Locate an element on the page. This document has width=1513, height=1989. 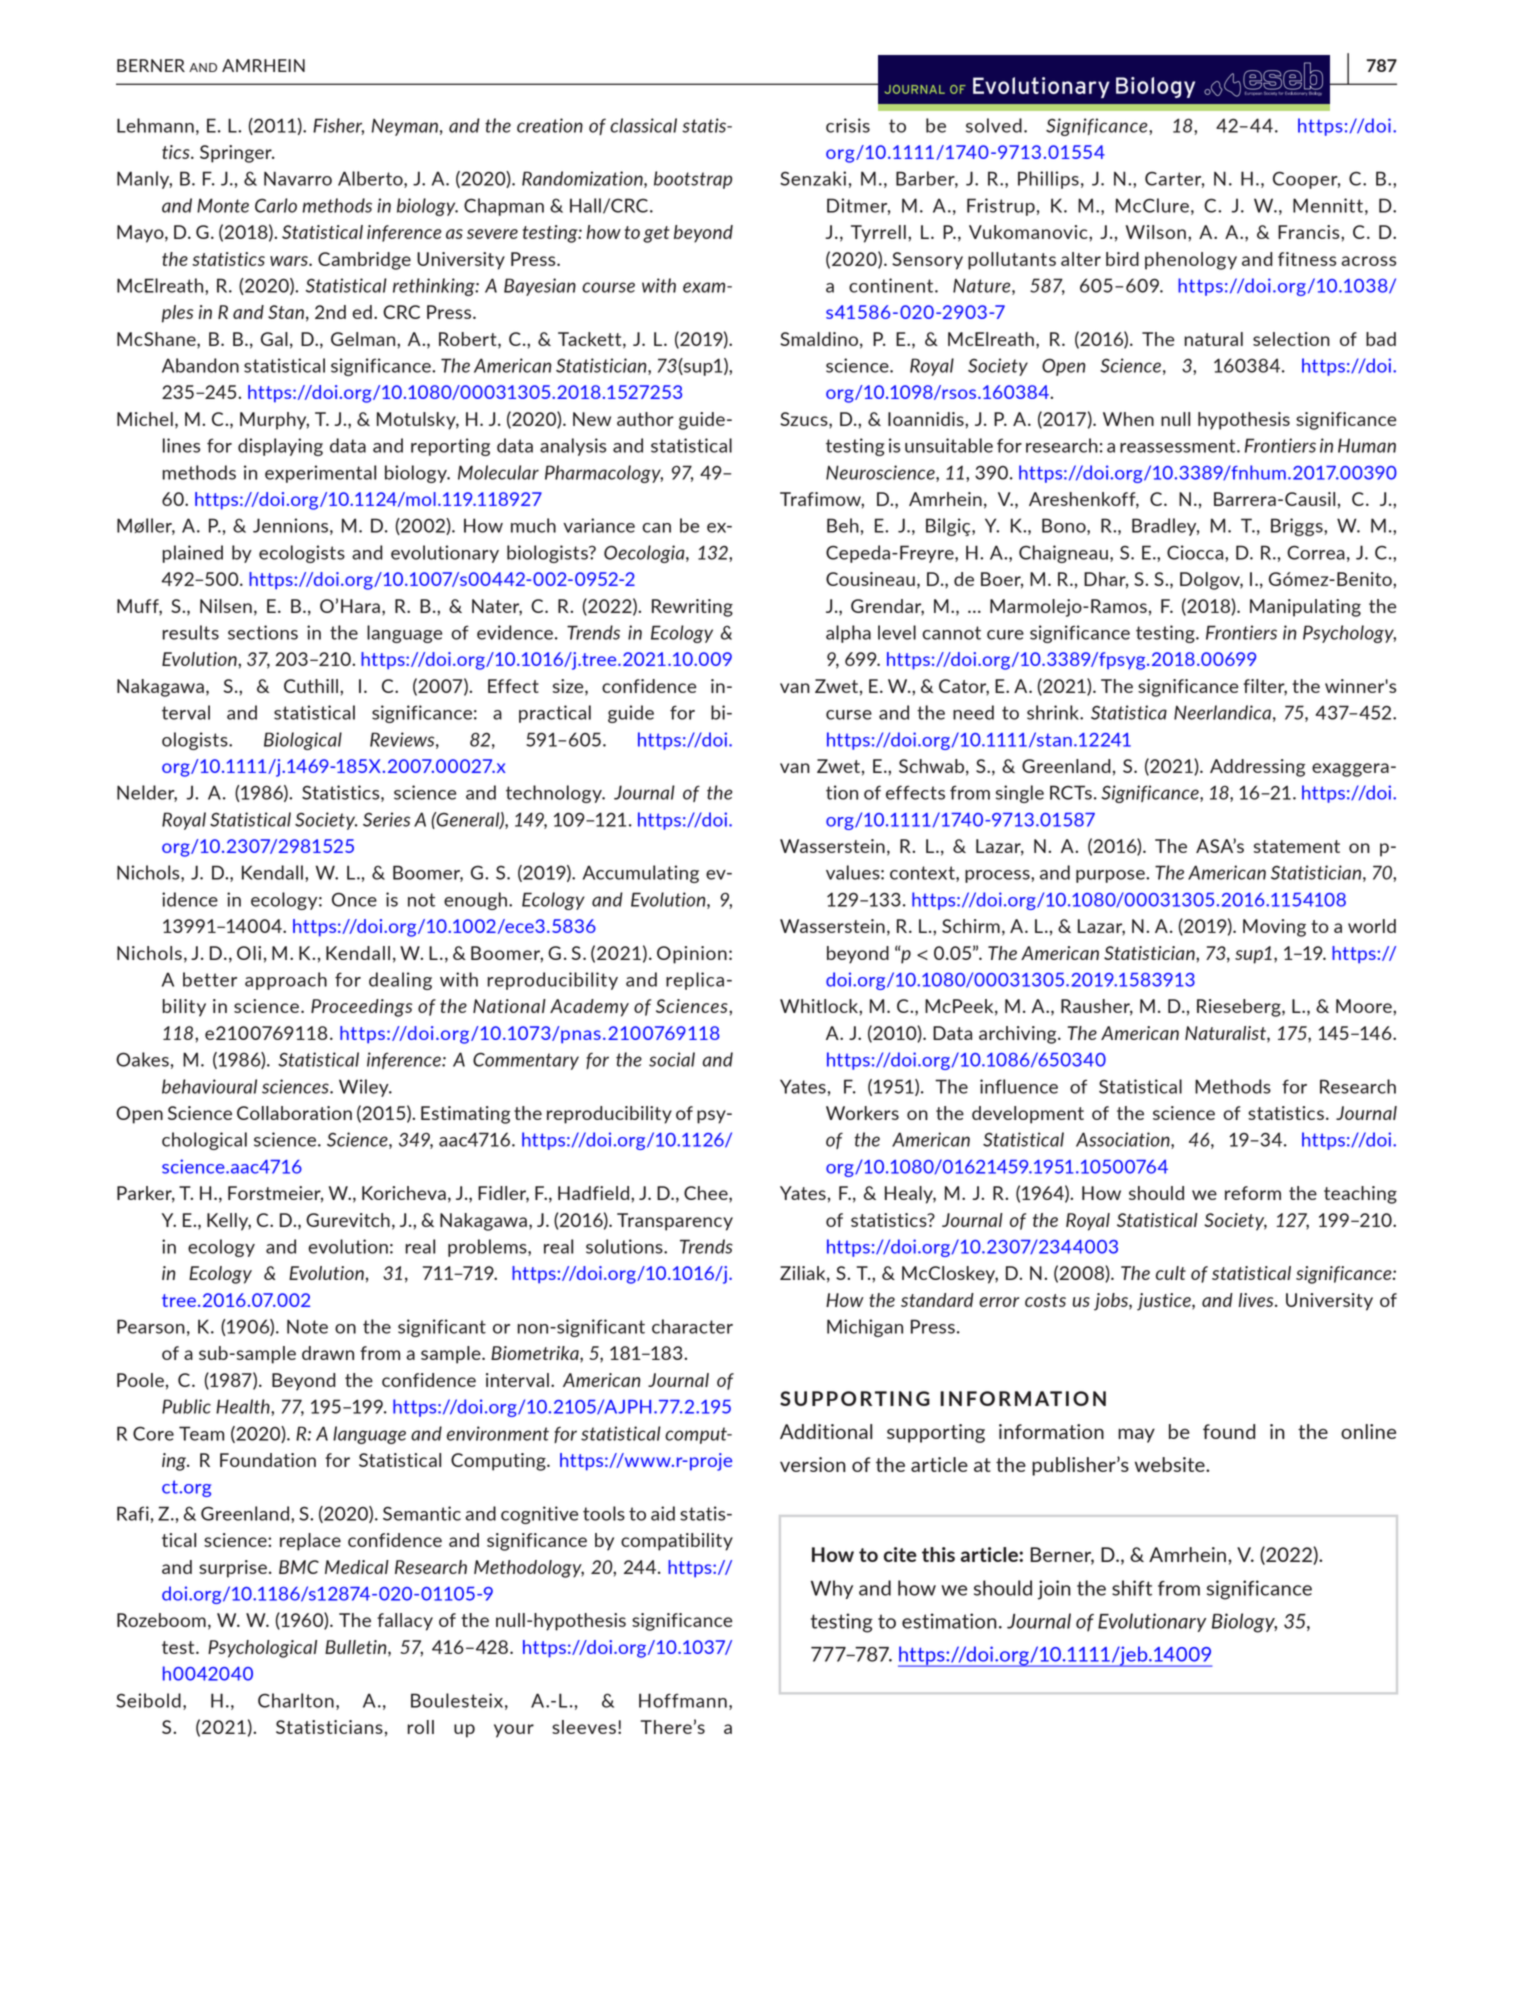
experimental is located at coordinates (320, 474).
